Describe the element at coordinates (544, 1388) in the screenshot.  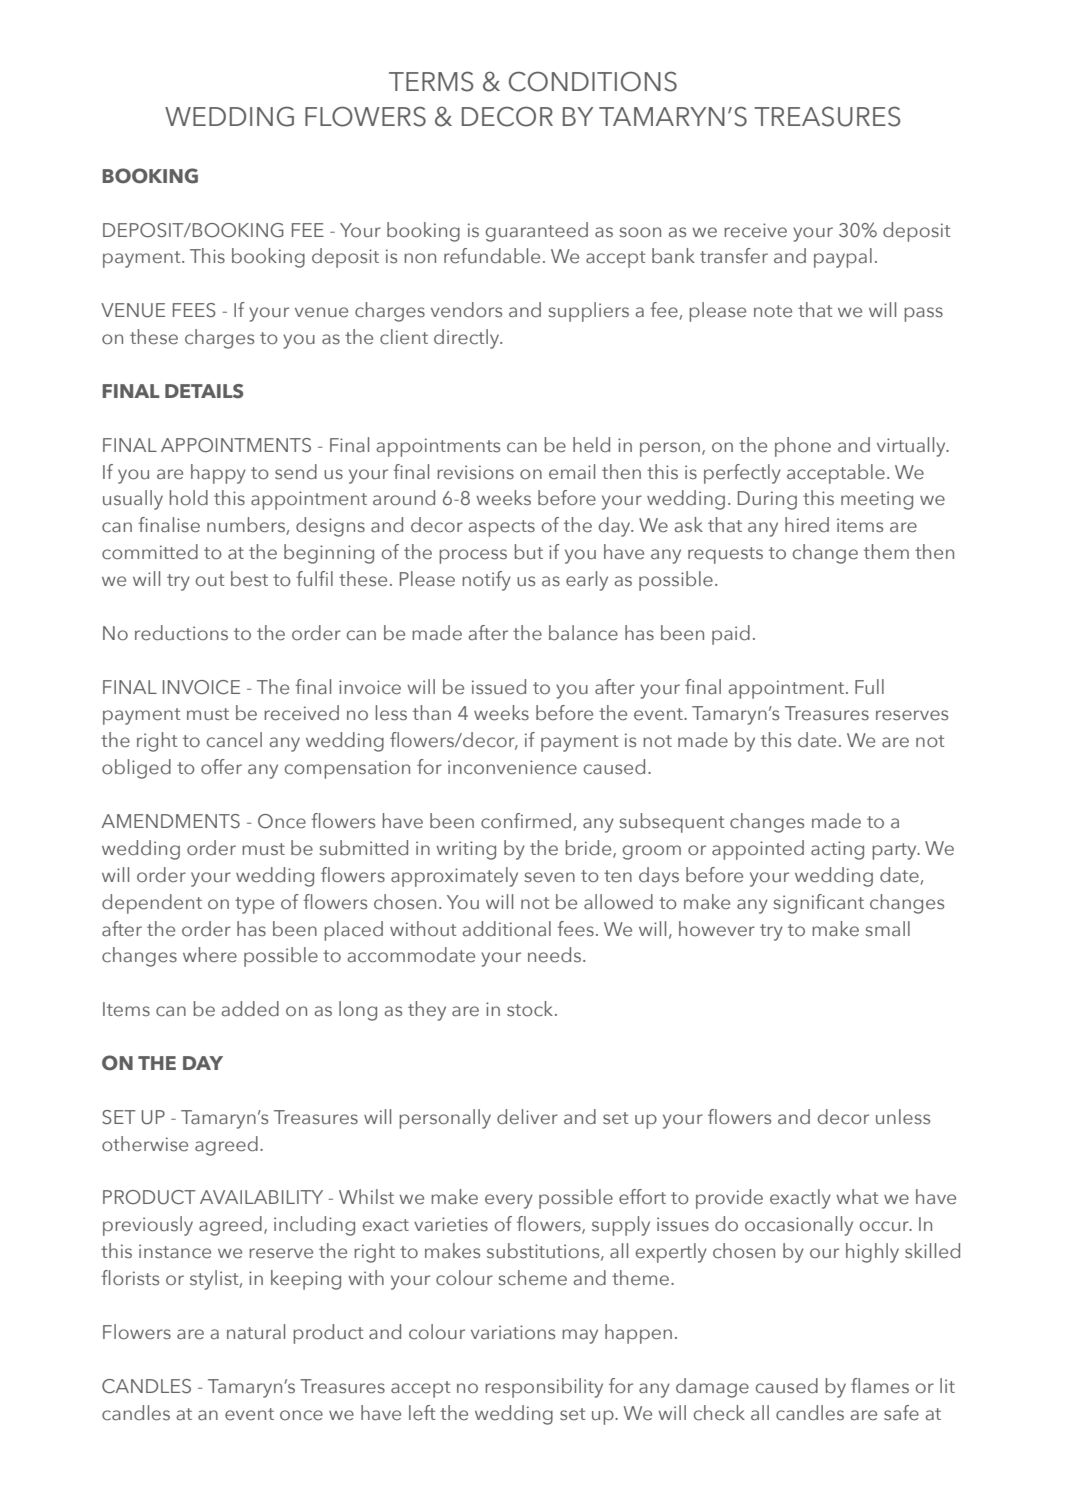
I see `responsibility` at that location.
